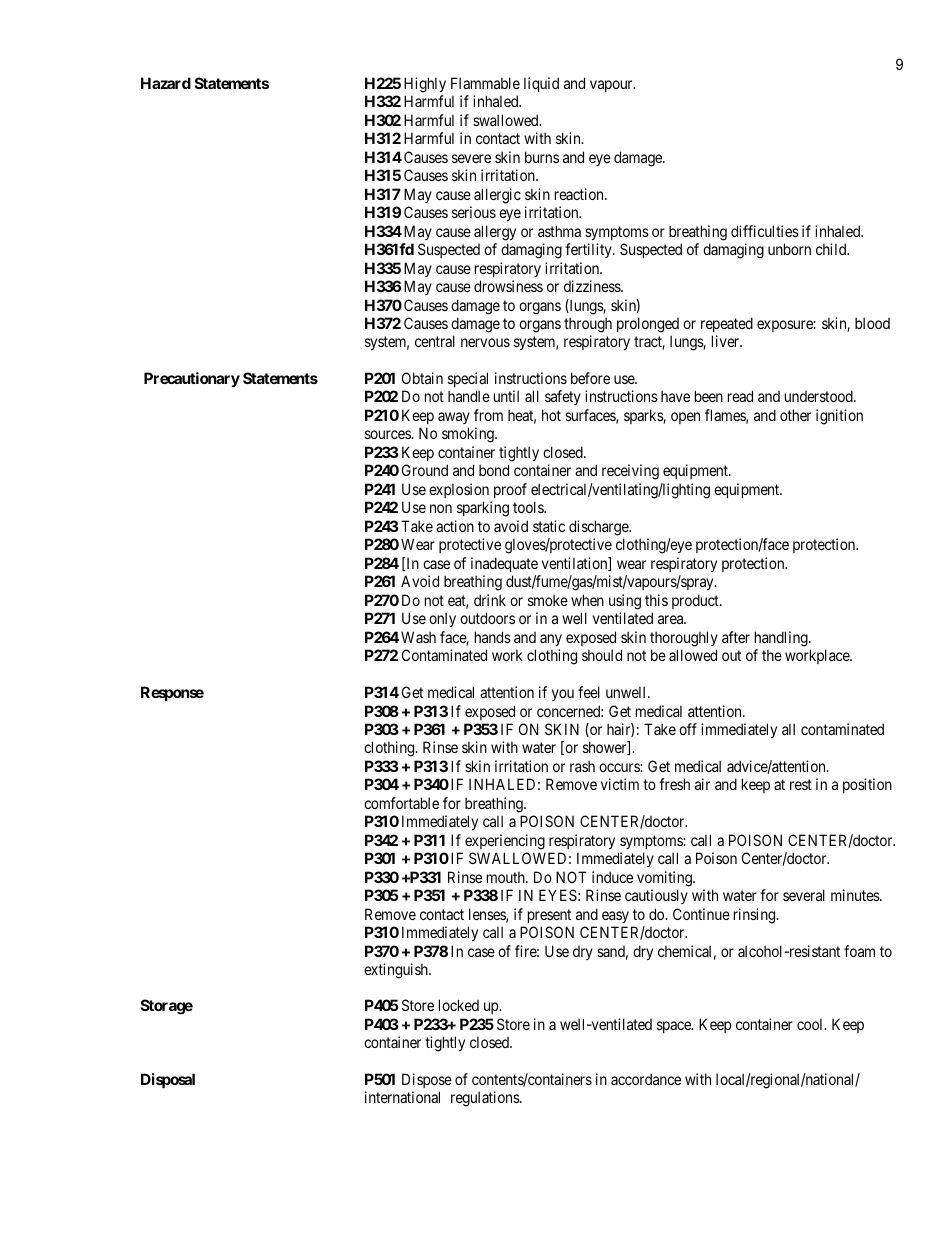 Image resolution: width=952 pixels, height=1233 pixels. Describe the element at coordinates (401, 803) in the page. I see `comfortable` at that location.
